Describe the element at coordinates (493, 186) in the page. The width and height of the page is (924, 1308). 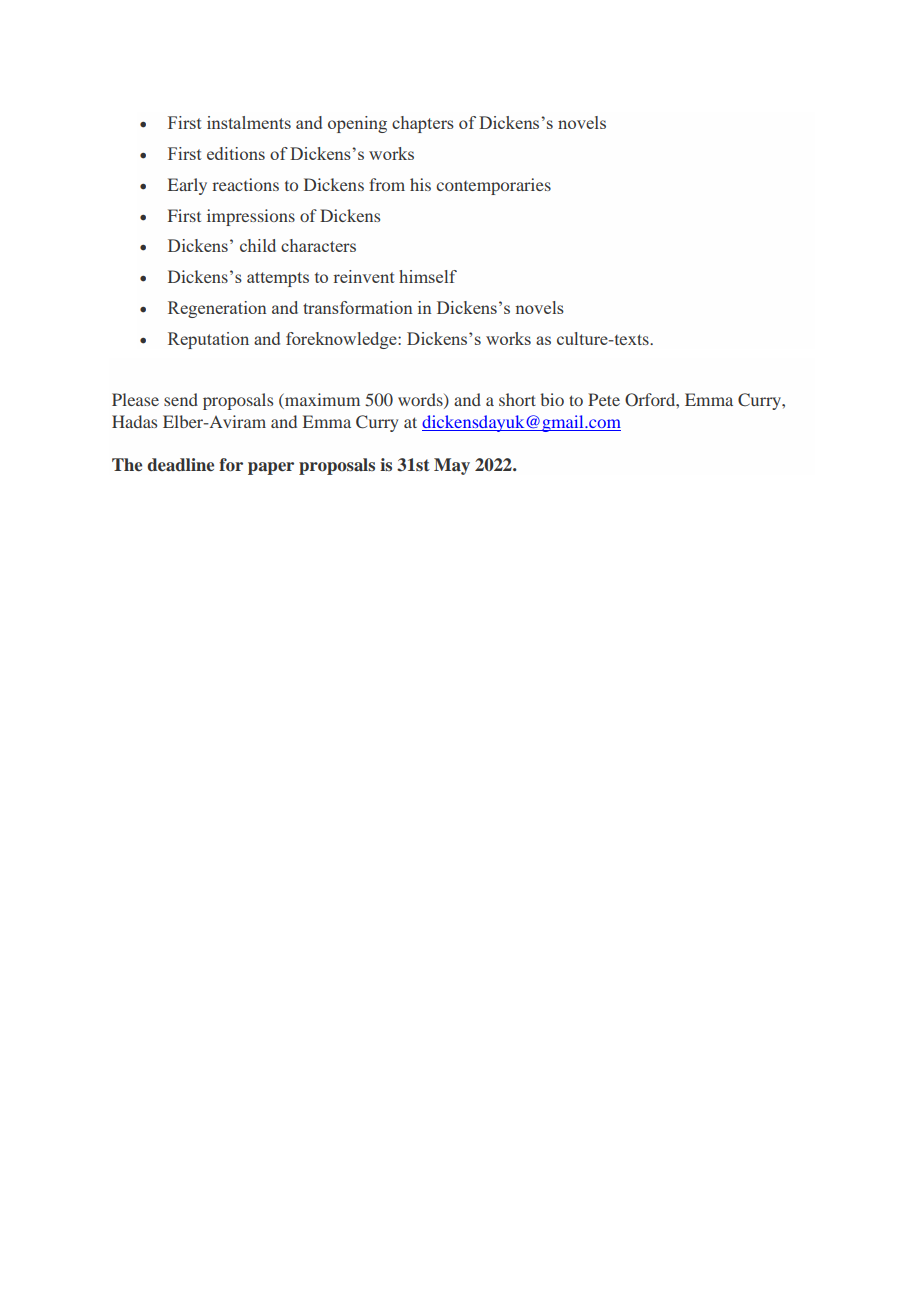
I see `contemporaries` at that location.
